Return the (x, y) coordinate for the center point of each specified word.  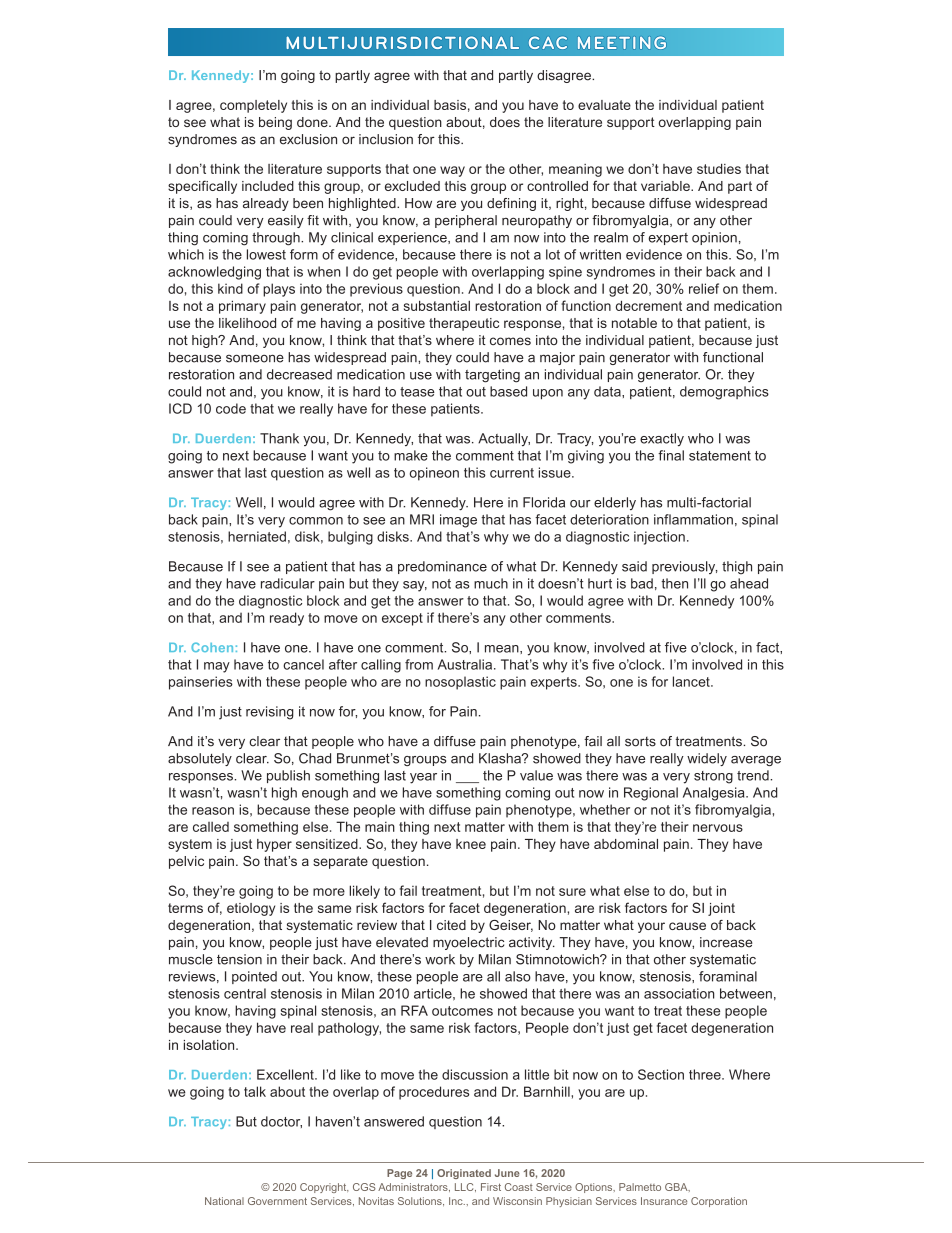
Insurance (664, 1201)
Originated (464, 1174)
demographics (724, 393)
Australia (466, 664)
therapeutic (464, 324)
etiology (251, 909)
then (675, 583)
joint (721, 909)
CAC (548, 42)
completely (253, 106)
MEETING (622, 43)
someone (255, 358)
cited (451, 925)
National (224, 1201)
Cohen (212, 647)
